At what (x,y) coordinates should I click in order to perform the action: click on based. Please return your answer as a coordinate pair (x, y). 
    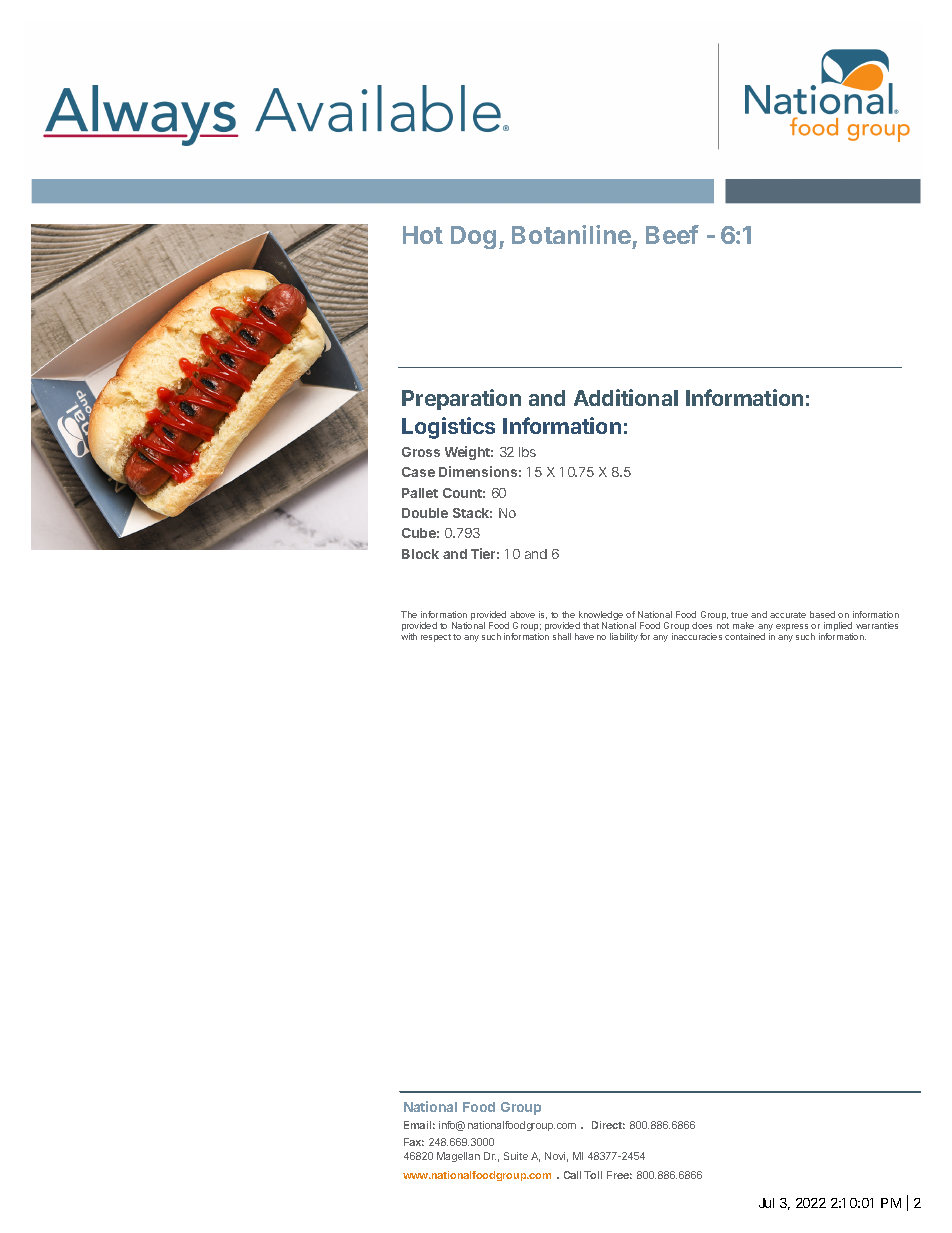
    Looking at the image, I should click on (822, 614).
